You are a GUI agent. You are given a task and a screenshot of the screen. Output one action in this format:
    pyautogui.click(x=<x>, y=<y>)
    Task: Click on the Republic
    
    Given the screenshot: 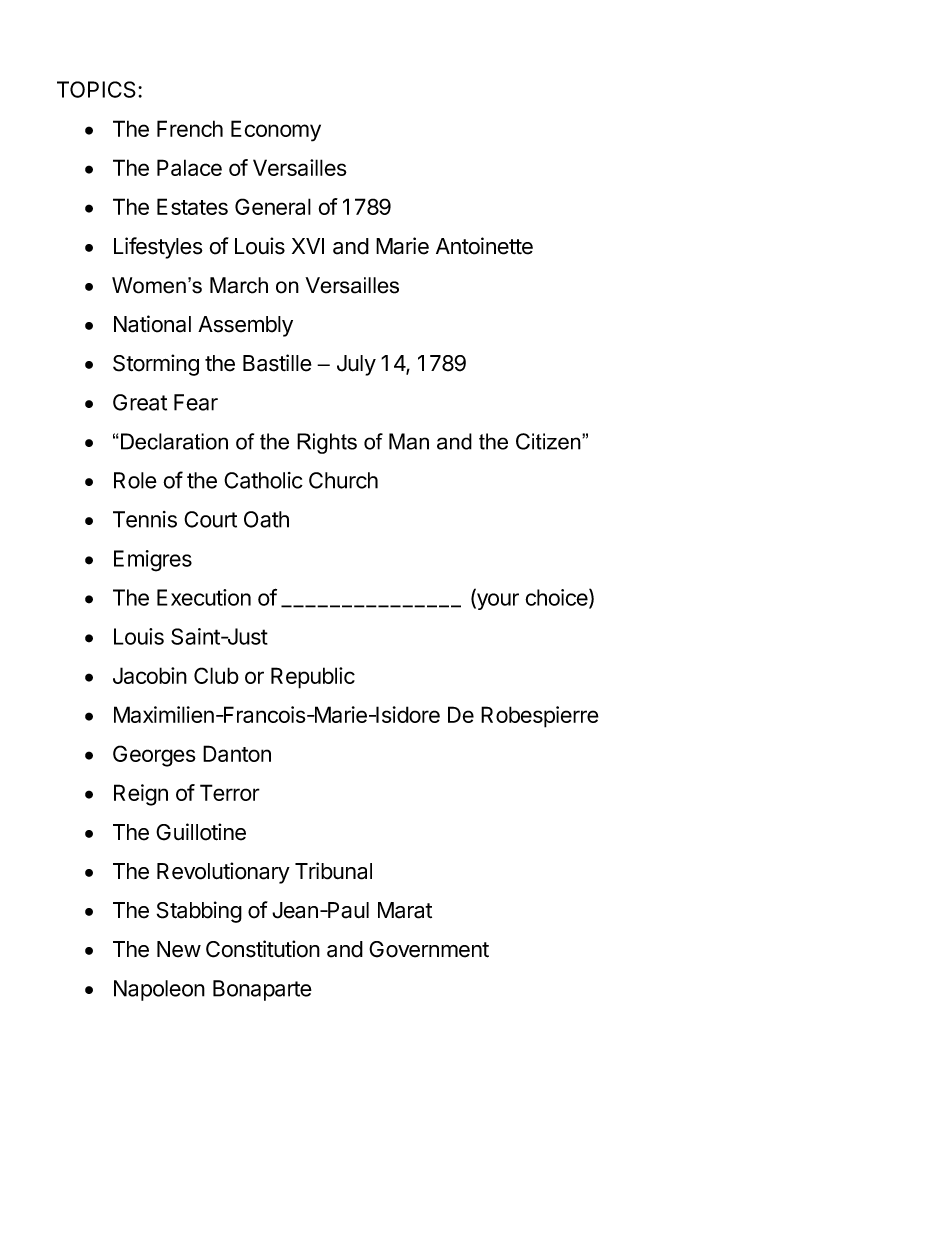 What is the action you would take?
    pyautogui.click(x=313, y=678)
